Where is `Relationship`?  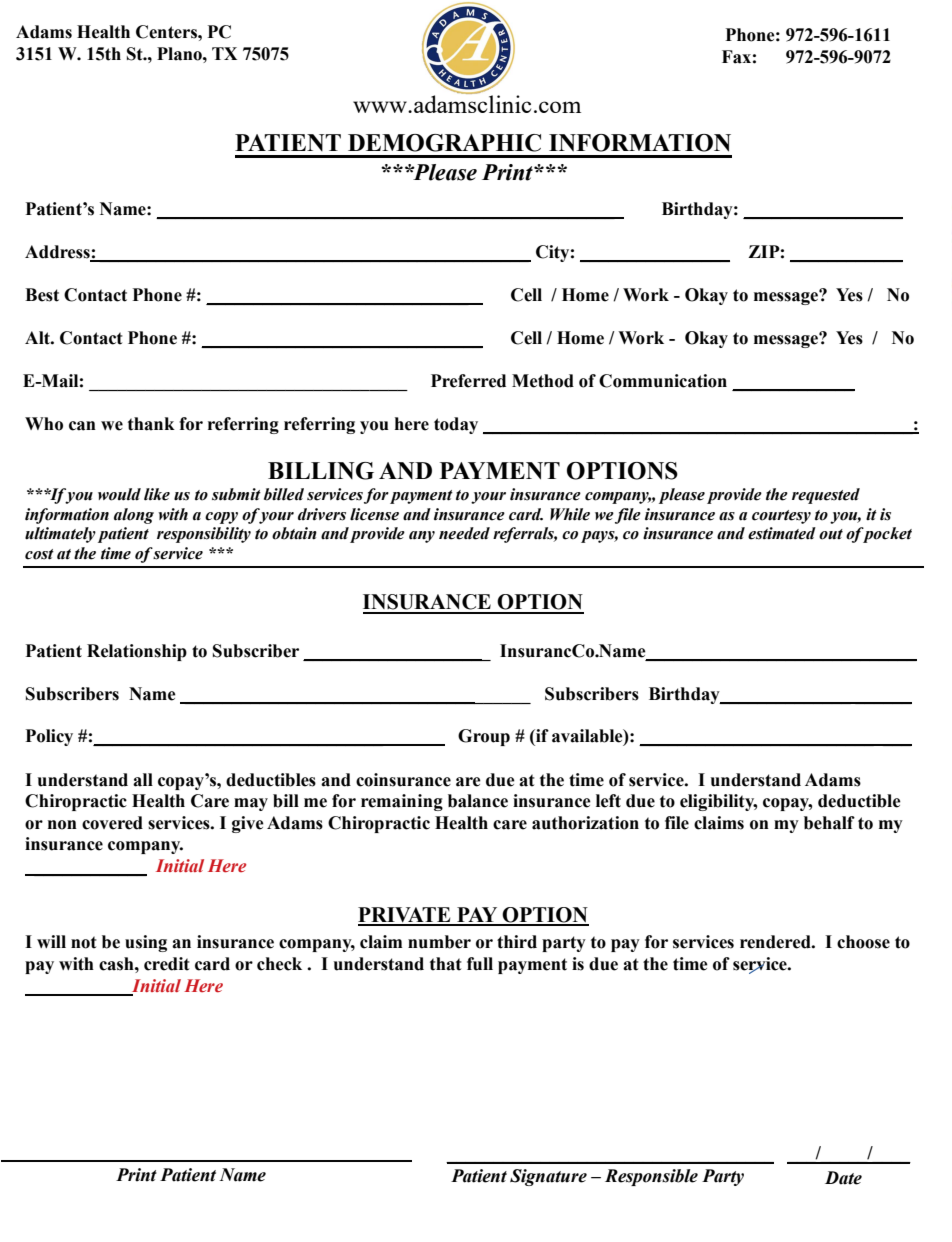
Relationship is located at coordinates (137, 652).
